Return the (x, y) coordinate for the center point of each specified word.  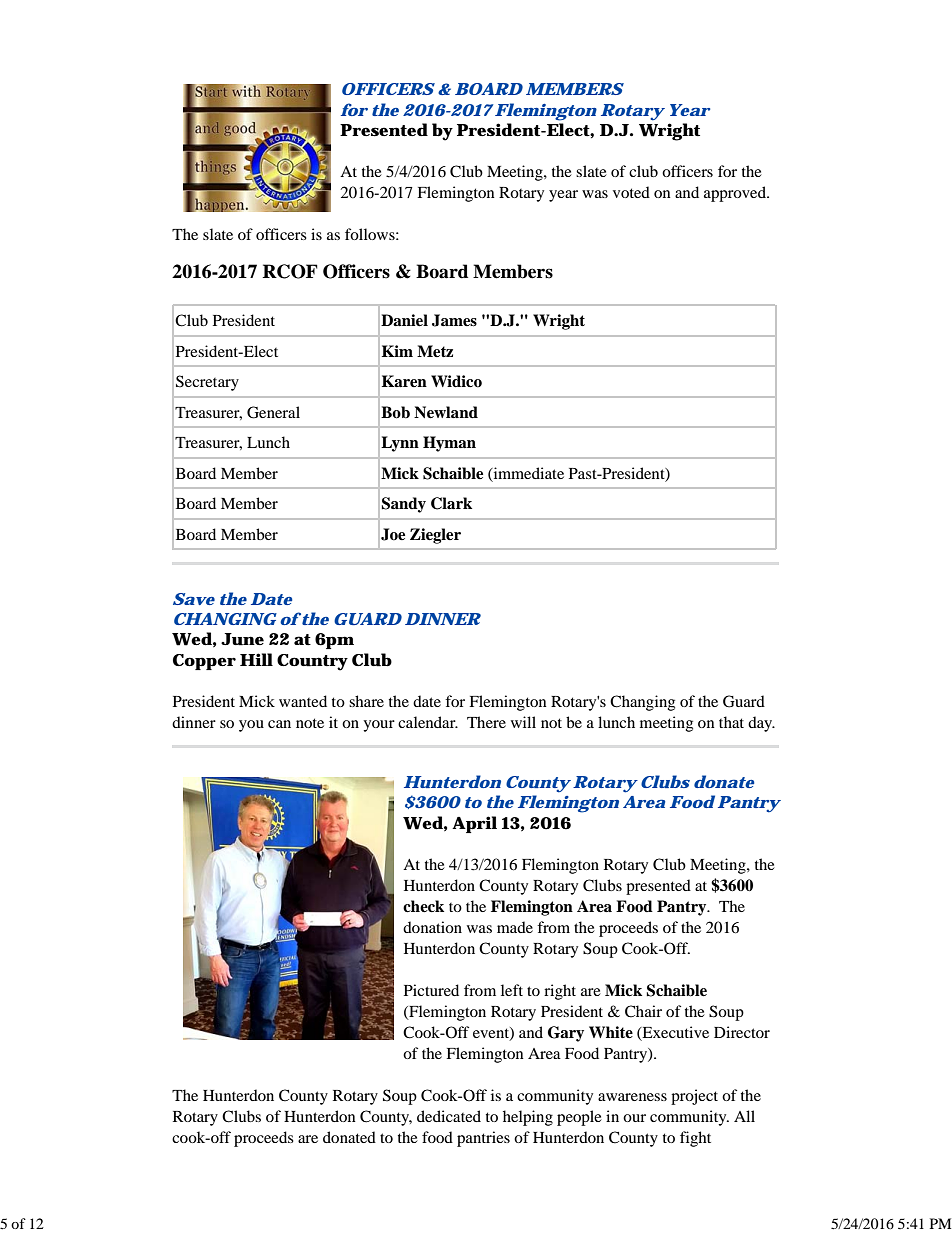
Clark (451, 503)
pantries (483, 1139)
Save (194, 599)
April (474, 824)
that (731, 722)
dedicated (449, 1116)
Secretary (207, 383)
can (279, 724)
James (454, 320)
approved (736, 194)
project (694, 1097)
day (761, 724)
